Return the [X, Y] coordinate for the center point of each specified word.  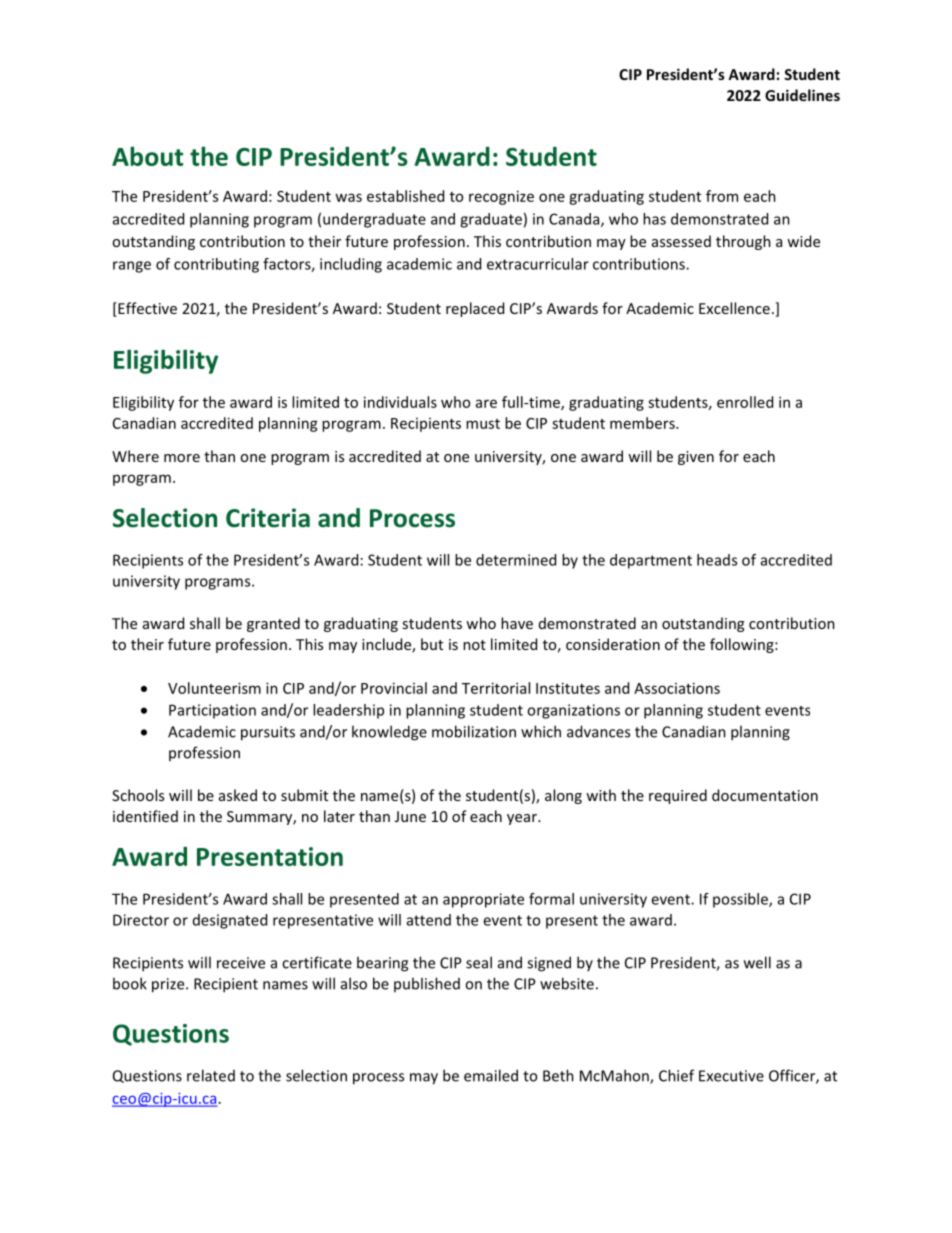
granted [273, 624]
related [211, 1075]
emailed [491, 1075]
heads [717, 560]
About [147, 156]
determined [516, 560]
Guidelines [802, 95]
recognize [501, 197]
